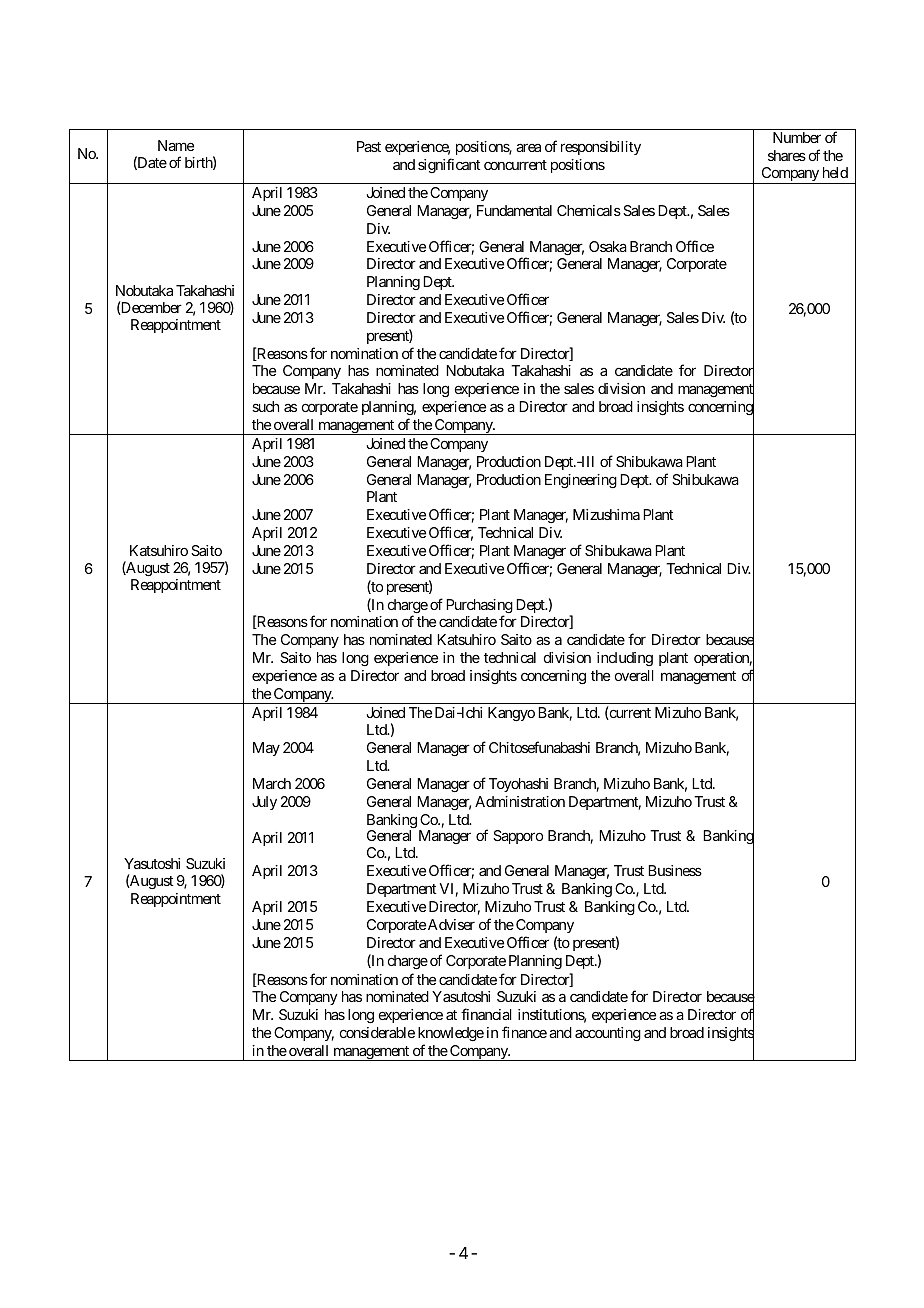 Image resolution: width=924 pixels, height=1308 pixels. What do you see at coordinates (266, 749) in the page?
I see `May` at bounding box center [266, 749].
